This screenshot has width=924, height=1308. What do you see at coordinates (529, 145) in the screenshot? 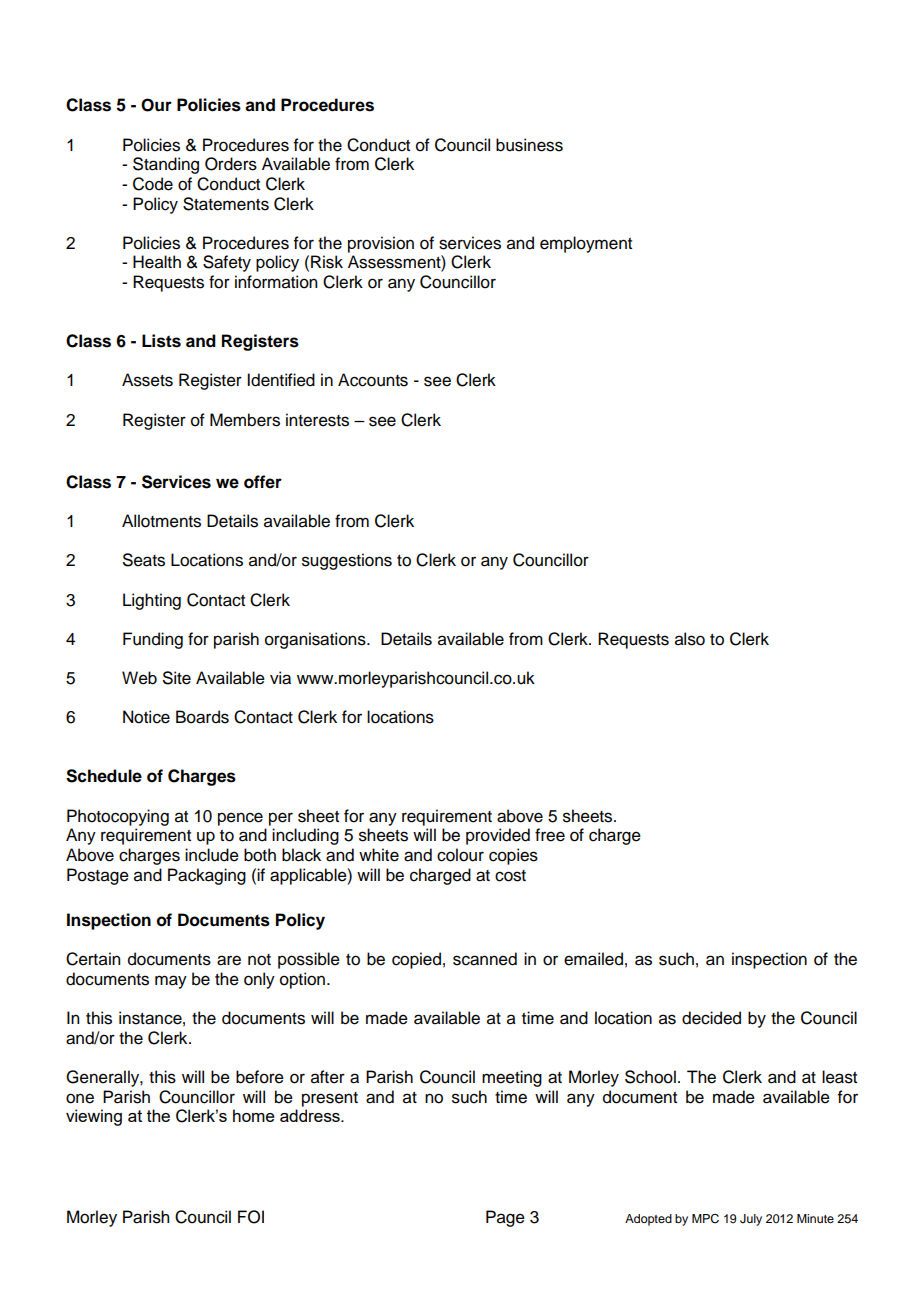
I see `business` at bounding box center [529, 145].
